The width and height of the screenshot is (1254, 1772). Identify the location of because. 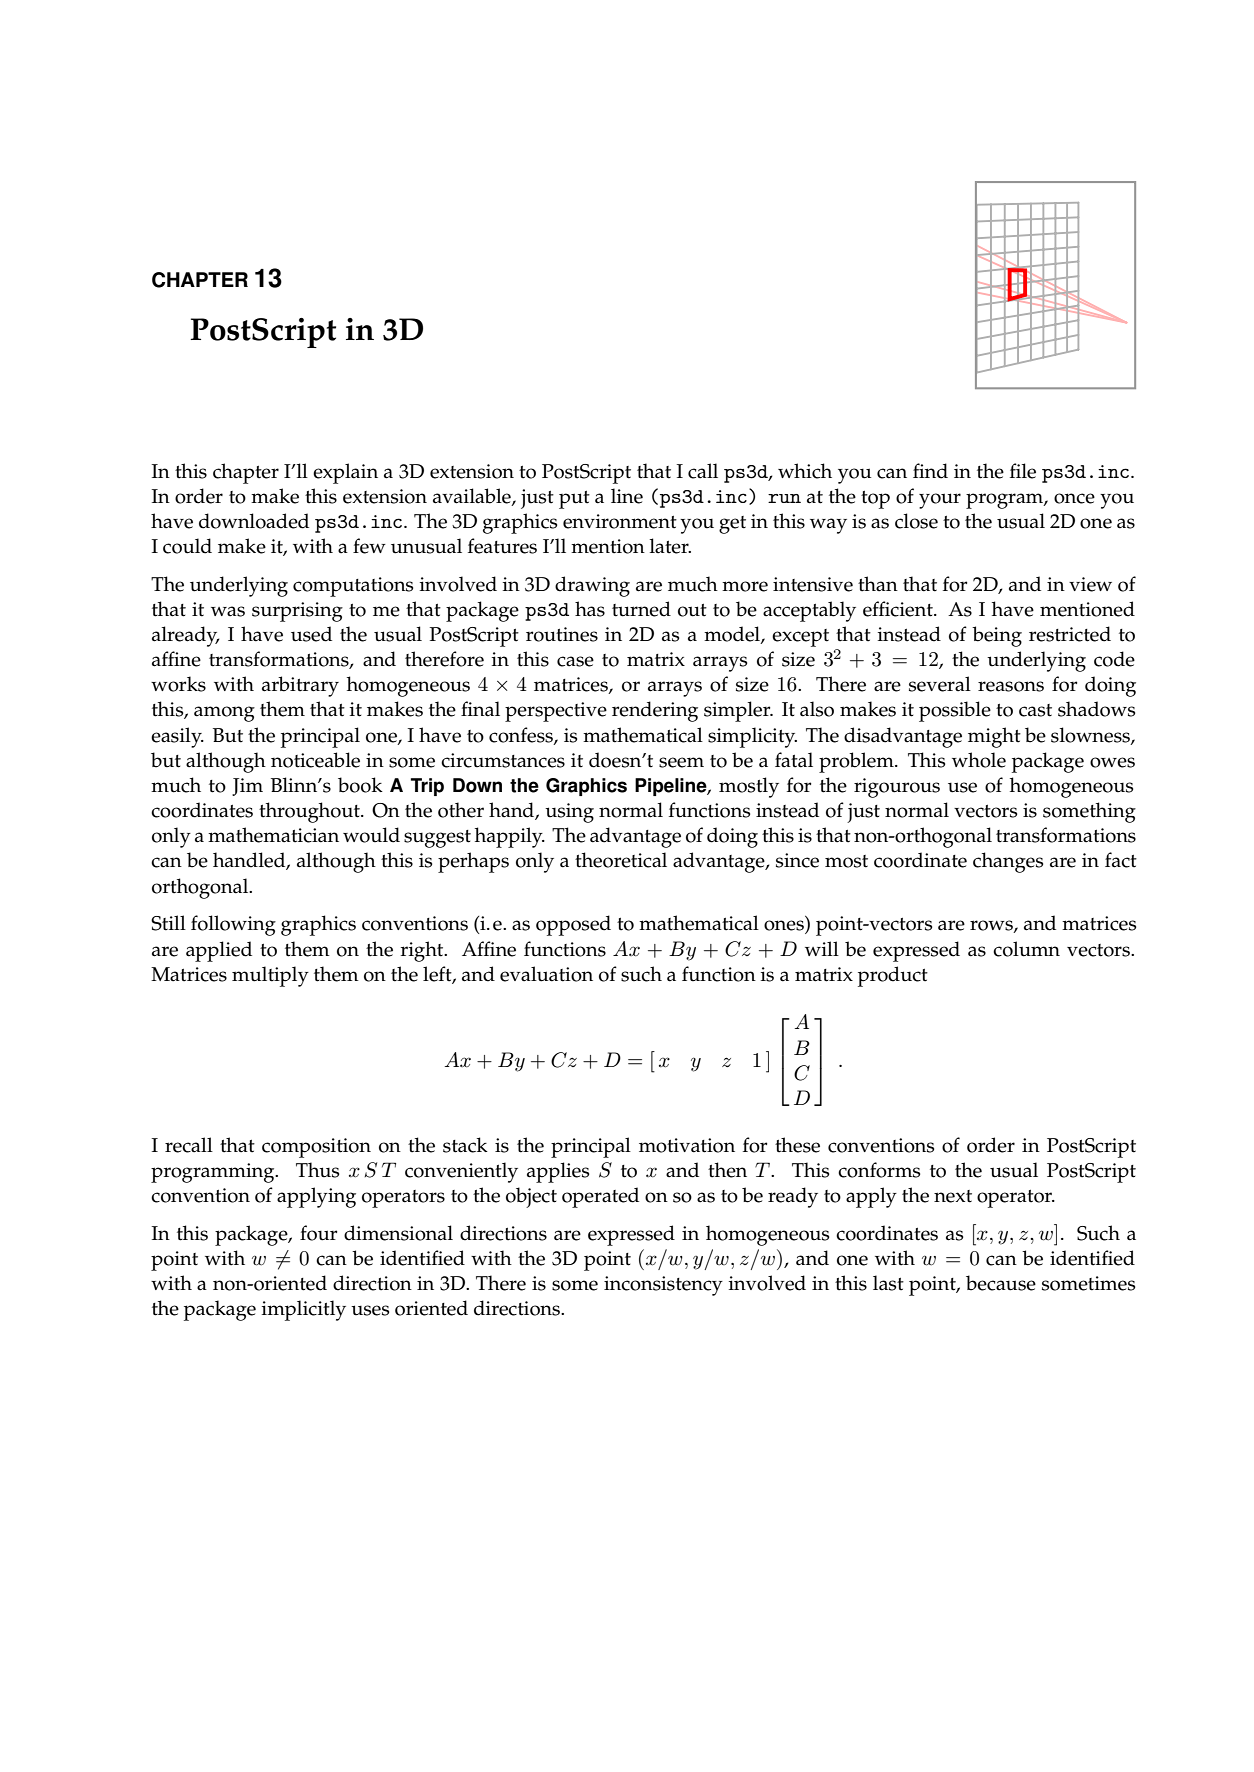
(1001, 1283).
